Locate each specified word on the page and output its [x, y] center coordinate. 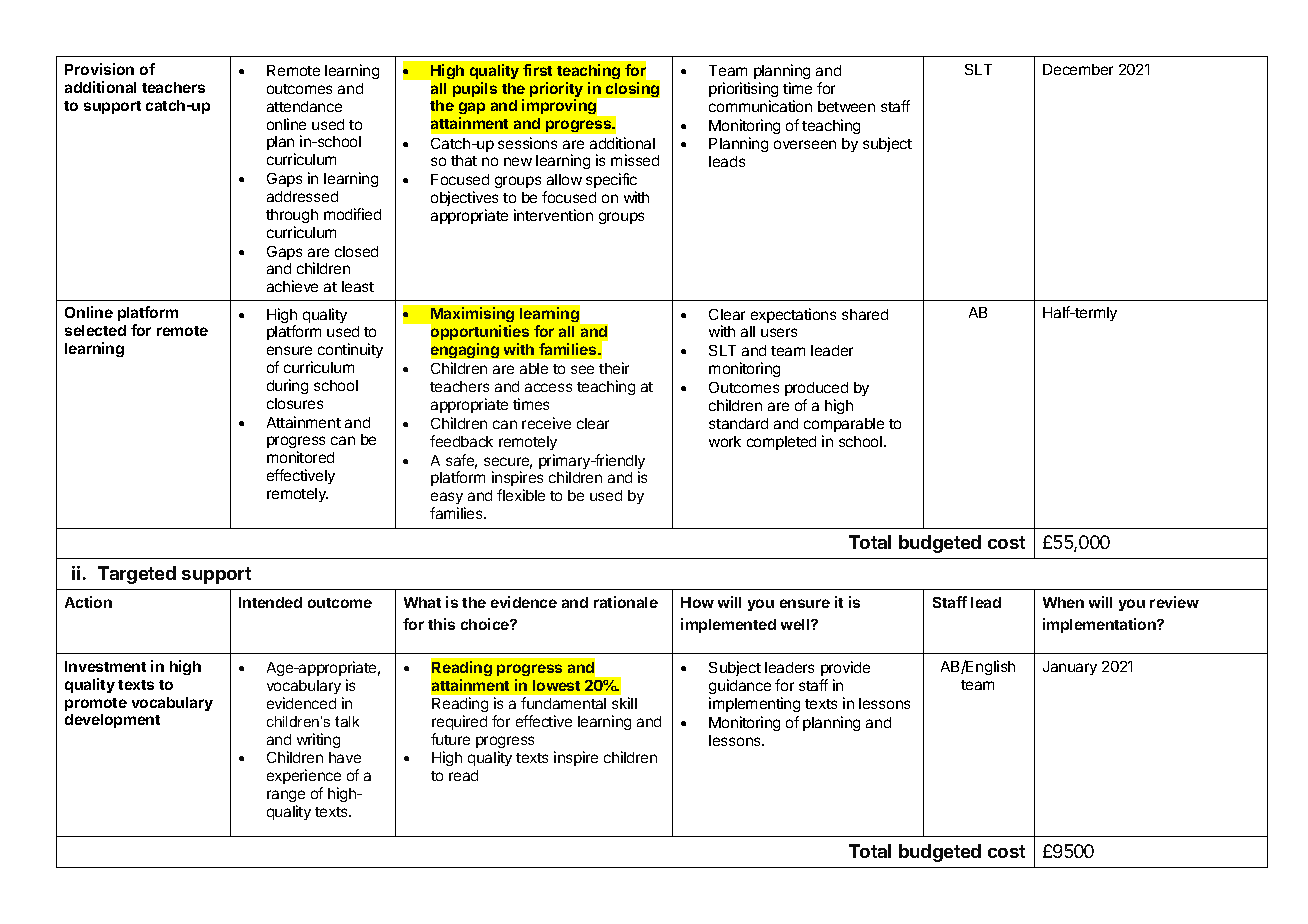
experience [304, 778]
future [450, 739]
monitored [300, 457]
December [1078, 69]
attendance [304, 106]
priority [556, 91]
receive [546, 423]
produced [816, 389]
